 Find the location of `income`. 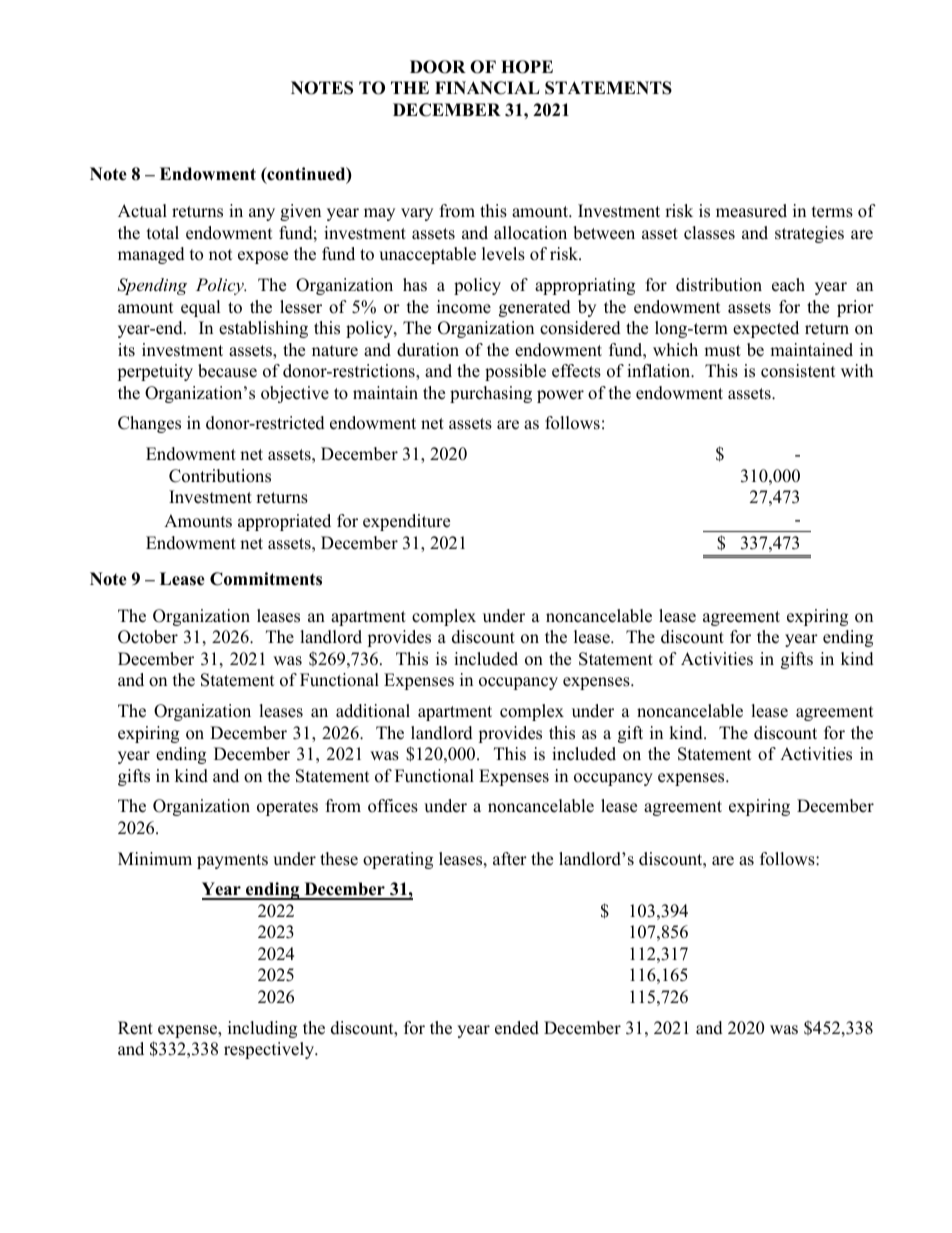

income is located at coordinates (464, 307).
